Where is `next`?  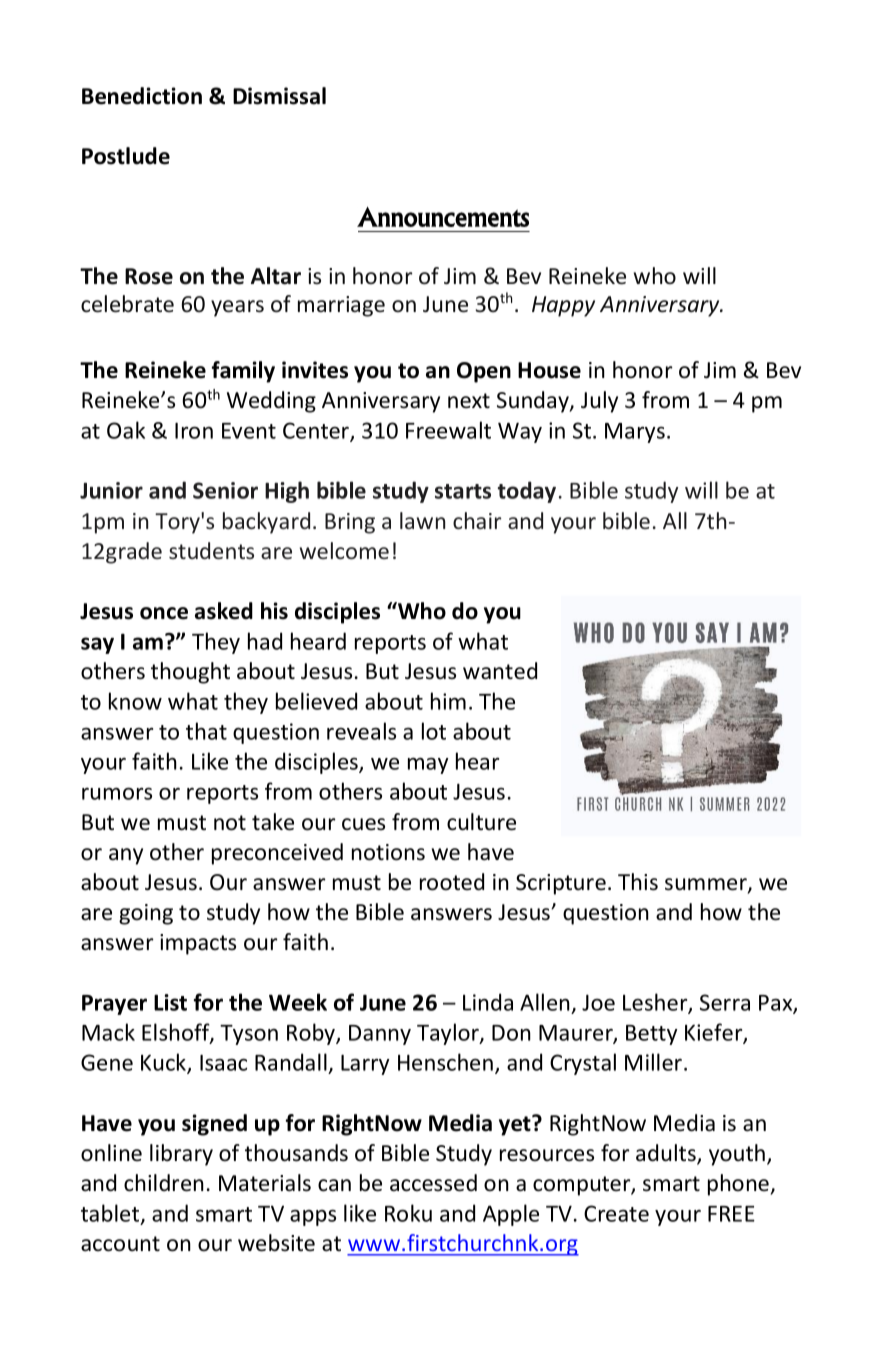 next is located at coordinates (469, 401).
